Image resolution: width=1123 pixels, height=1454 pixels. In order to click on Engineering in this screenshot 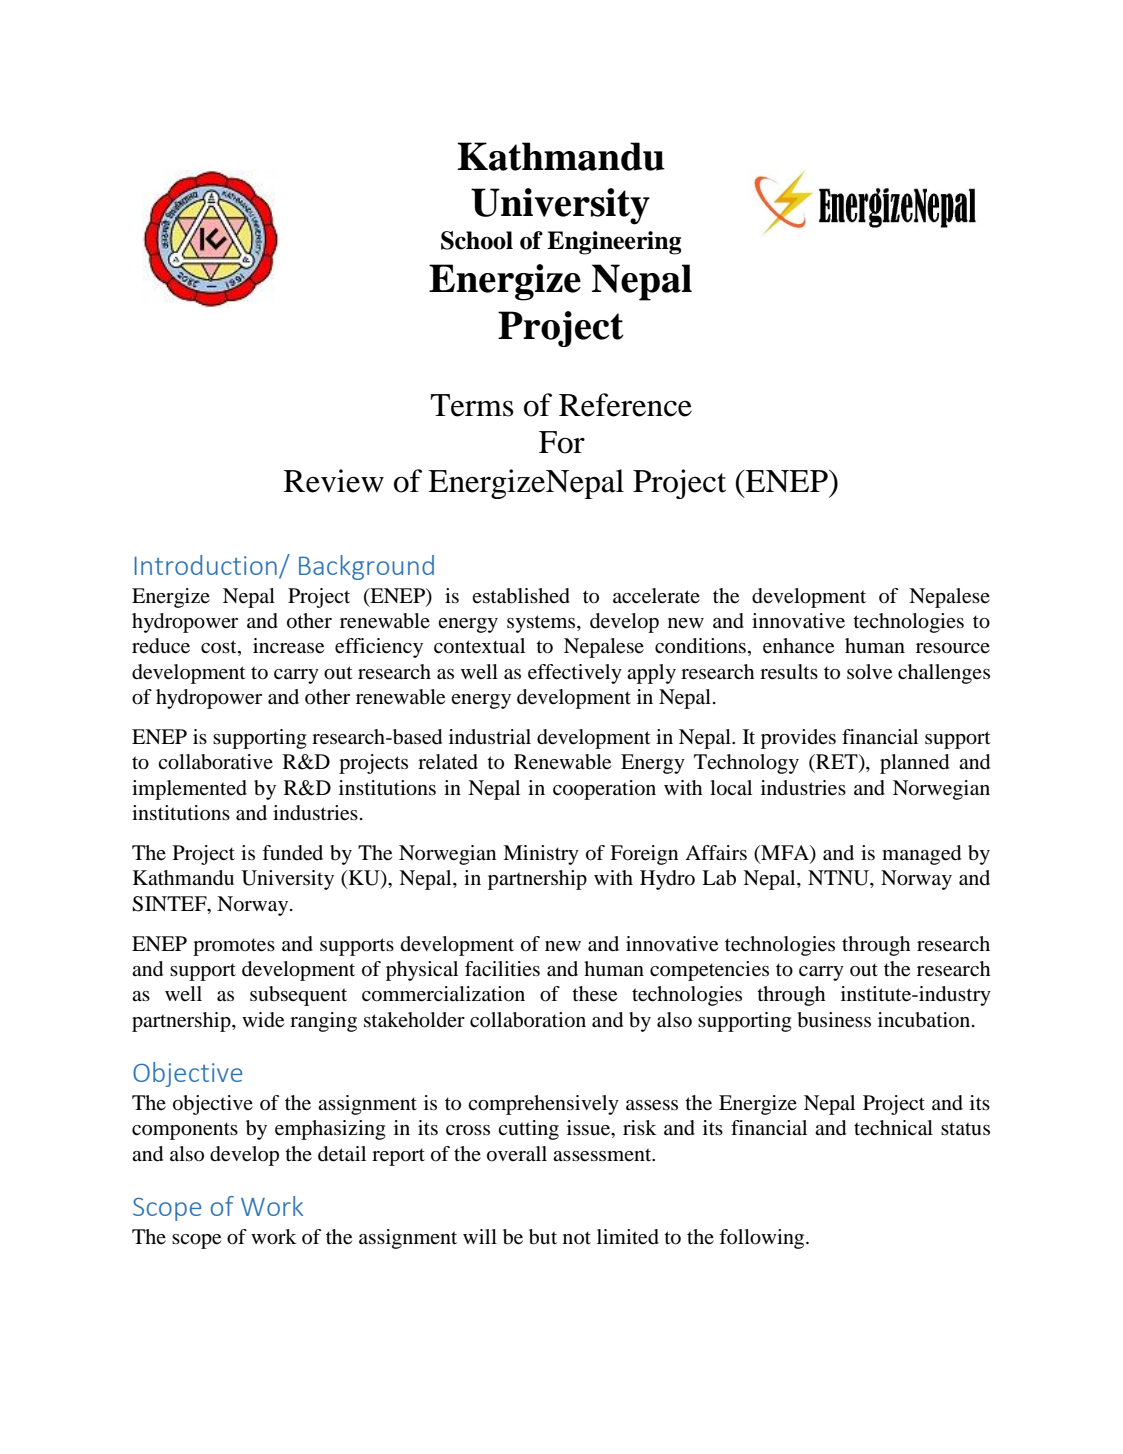, I will do `click(614, 243)`.
